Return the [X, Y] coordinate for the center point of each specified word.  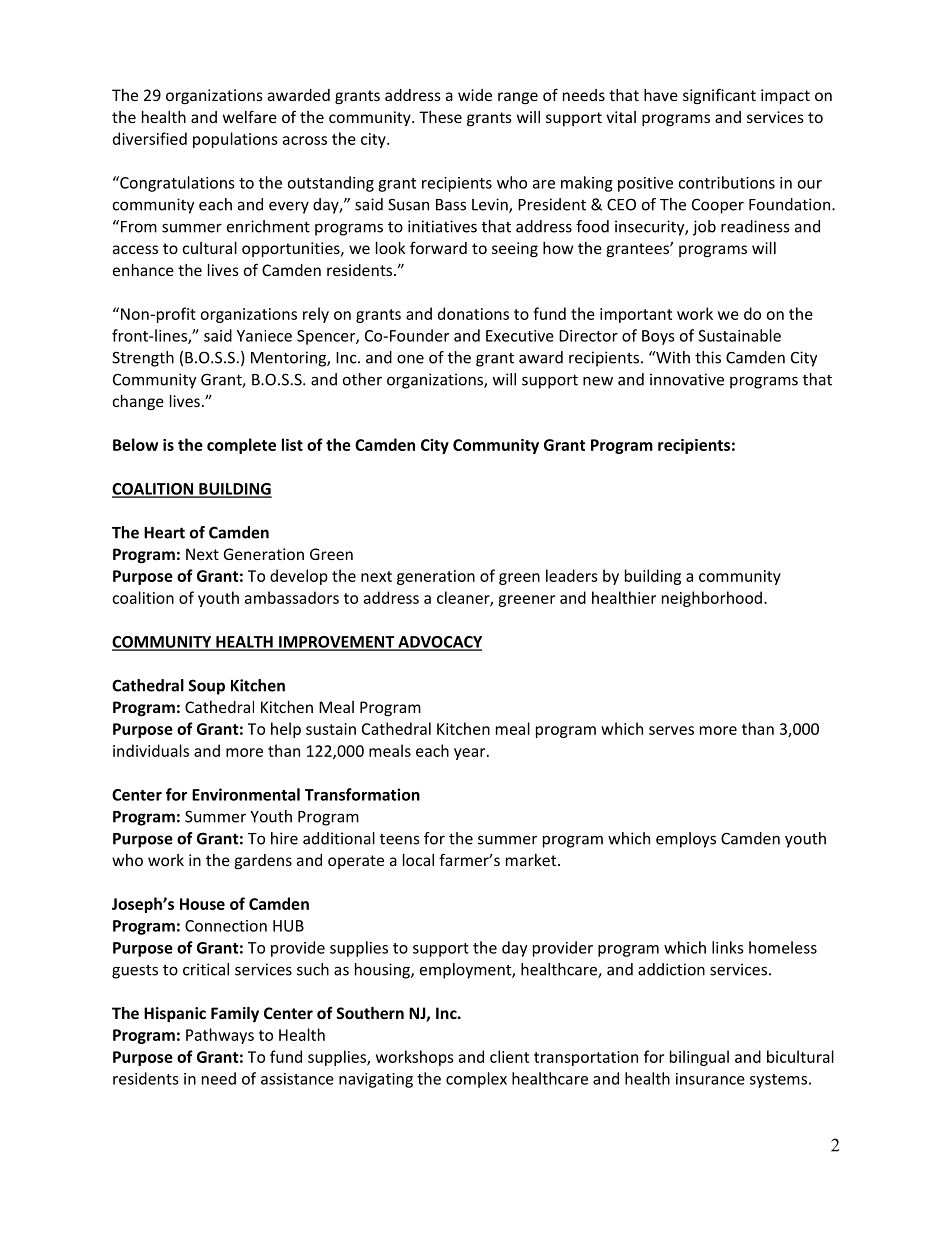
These [440, 117]
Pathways [220, 1036]
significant [719, 96]
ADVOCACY [439, 643]
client [509, 1056]
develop [299, 577]
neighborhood [712, 599]
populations [235, 140]
